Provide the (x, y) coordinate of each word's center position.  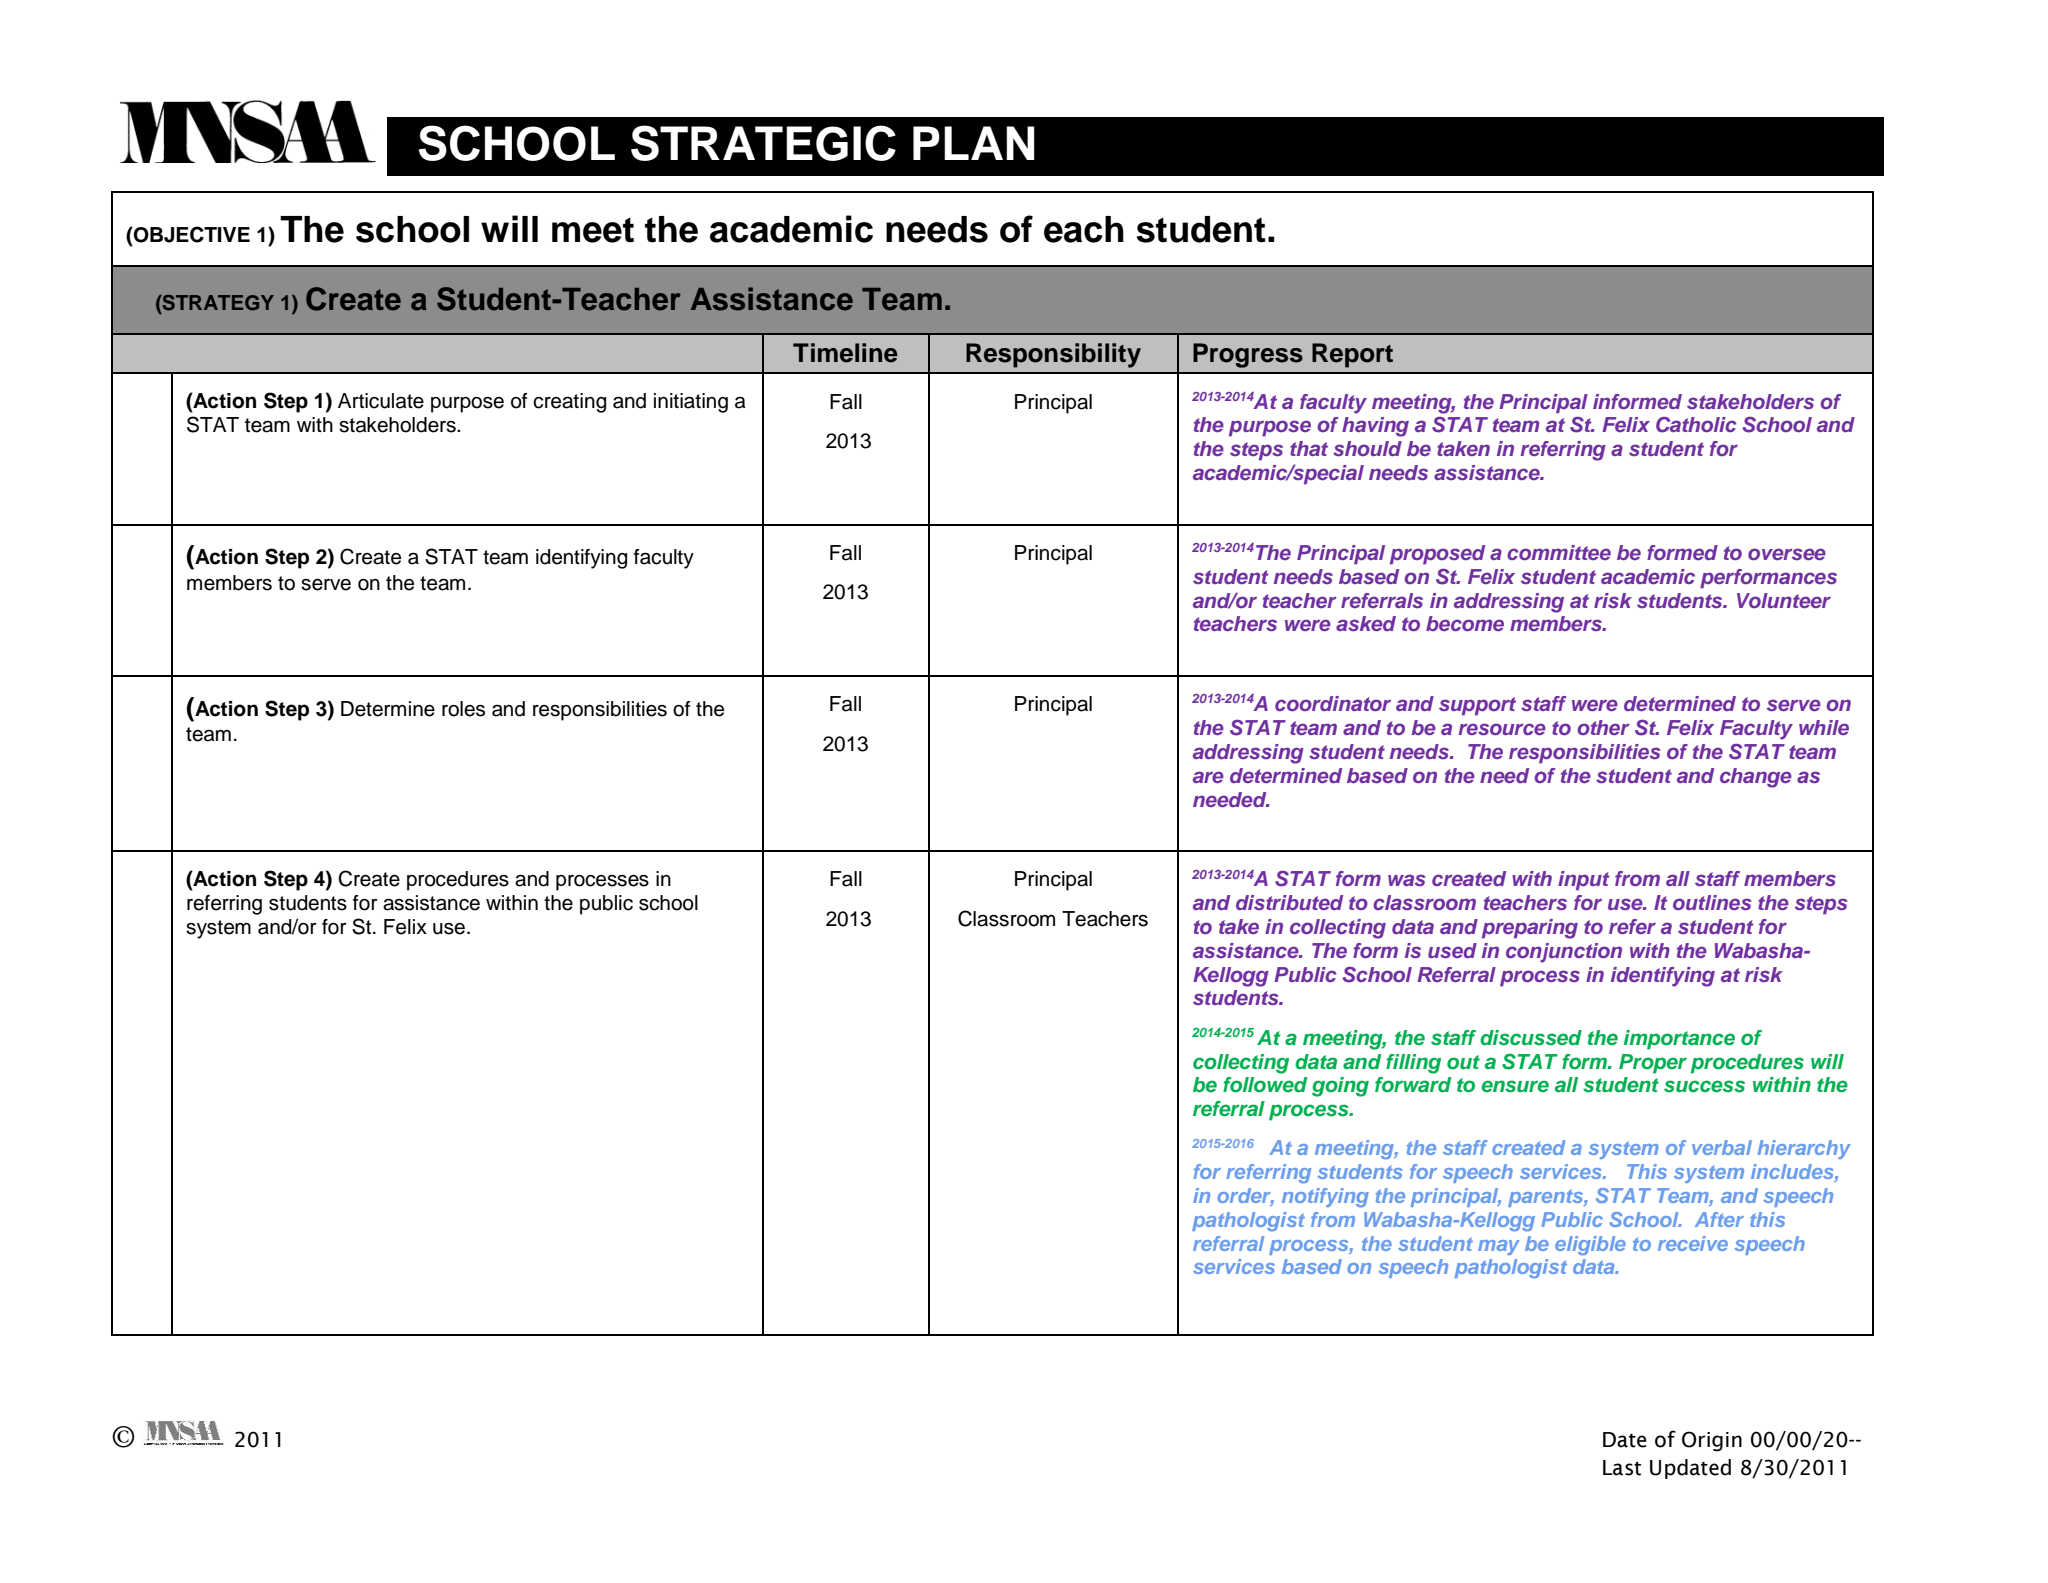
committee (1559, 552)
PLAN (974, 143)
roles (463, 709)
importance (1679, 1040)
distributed (1289, 902)
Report (1352, 355)
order (1245, 1197)
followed (1265, 1085)
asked (1366, 623)
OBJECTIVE (191, 234)
